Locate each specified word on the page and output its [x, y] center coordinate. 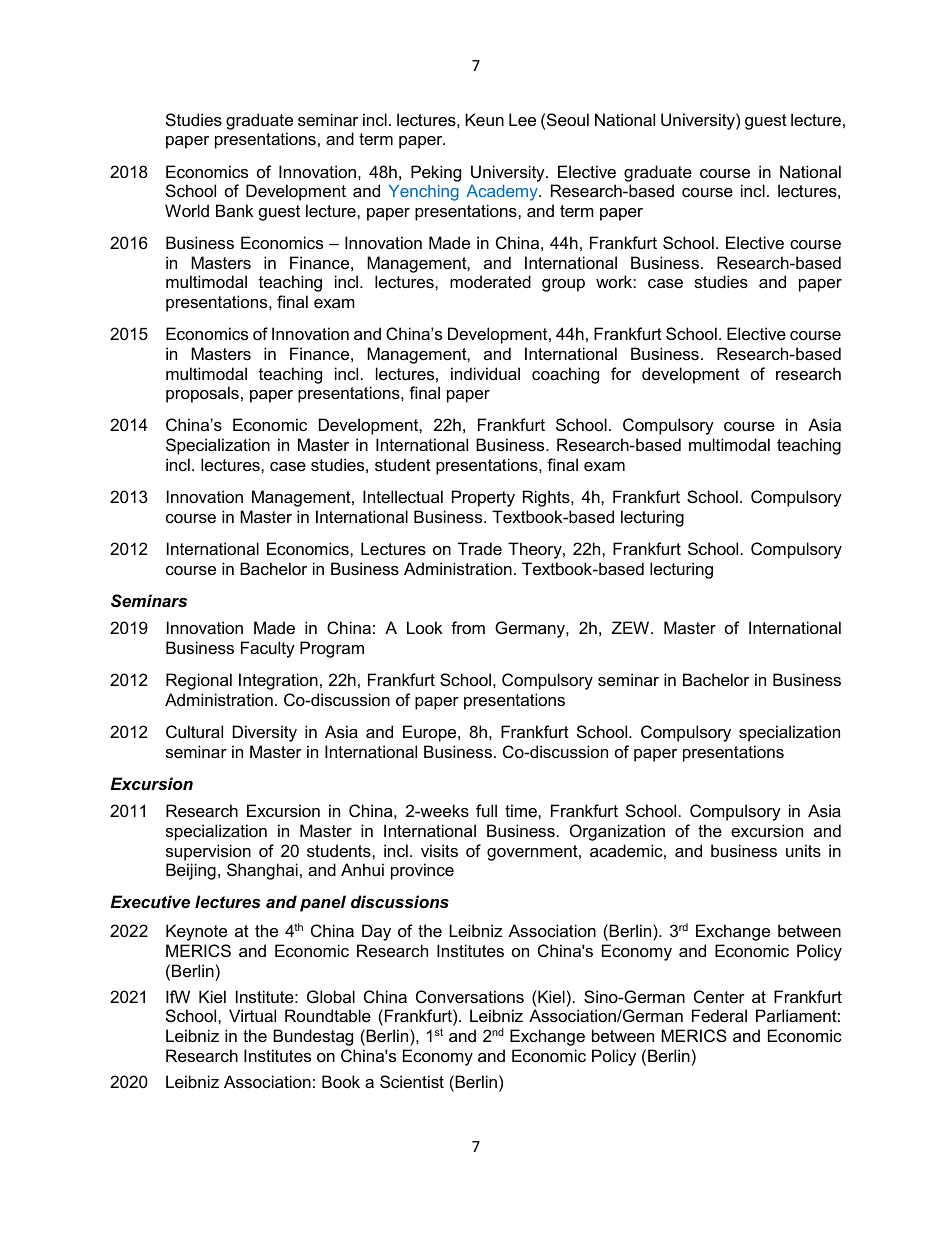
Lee [522, 119]
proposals [202, 394]
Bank [235, 210]
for [621, 373]
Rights [547, 498]
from [468, 627]
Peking [436, 173]
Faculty [268, 649]
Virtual [252, 1015]
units [803, 850]
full [486, 810]
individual [485, 373]
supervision [208, 852]
